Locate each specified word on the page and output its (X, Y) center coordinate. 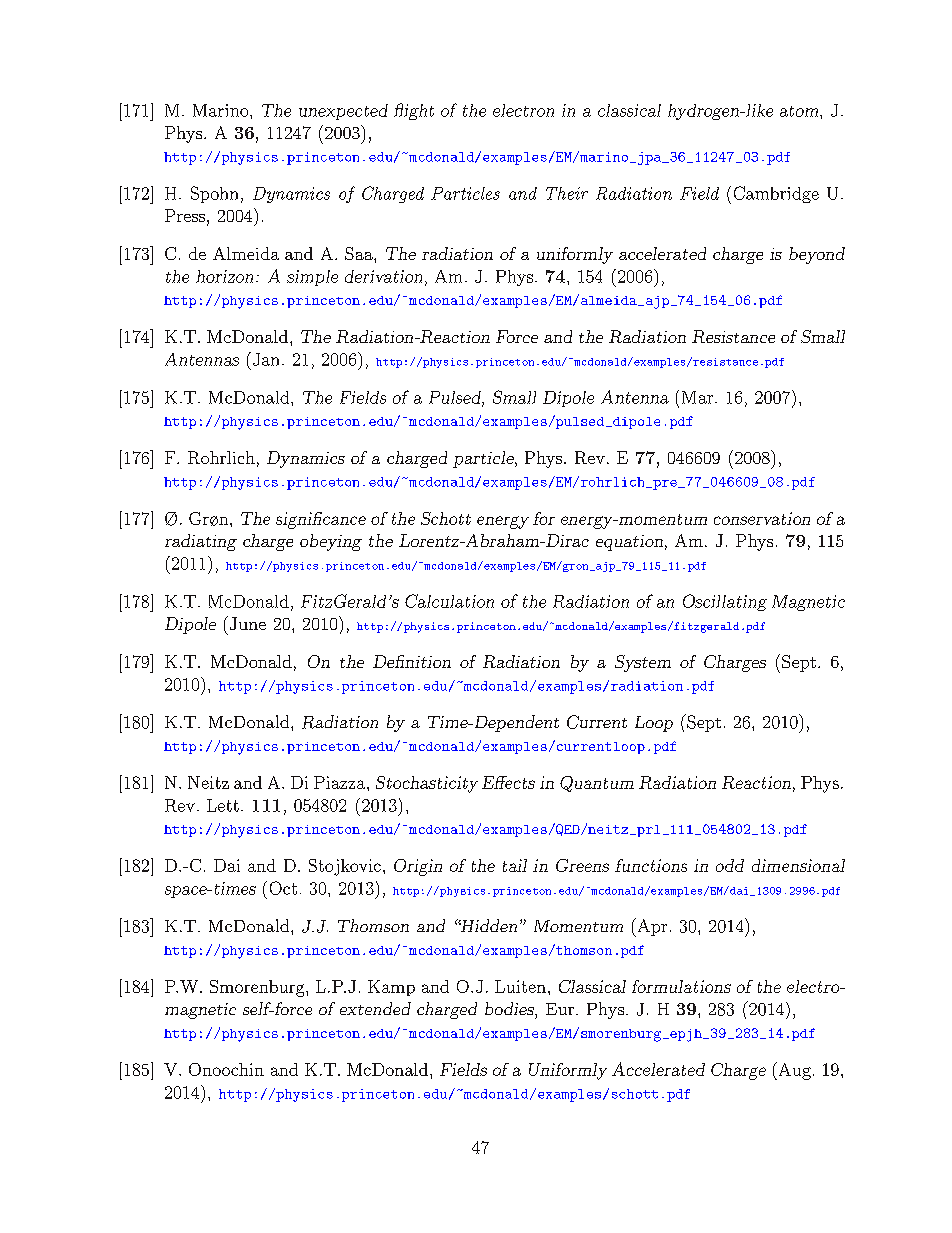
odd (730, 865)
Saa (360, 253)
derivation (383, 276)
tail (515, 865)
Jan (264, 359)
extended (375, 1008)
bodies (510, 1008)
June (246, 623)
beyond (817, 255)
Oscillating (725, 602)
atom (800, 111)
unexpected (343, 112)
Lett (223, 805)
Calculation (449, 601)
